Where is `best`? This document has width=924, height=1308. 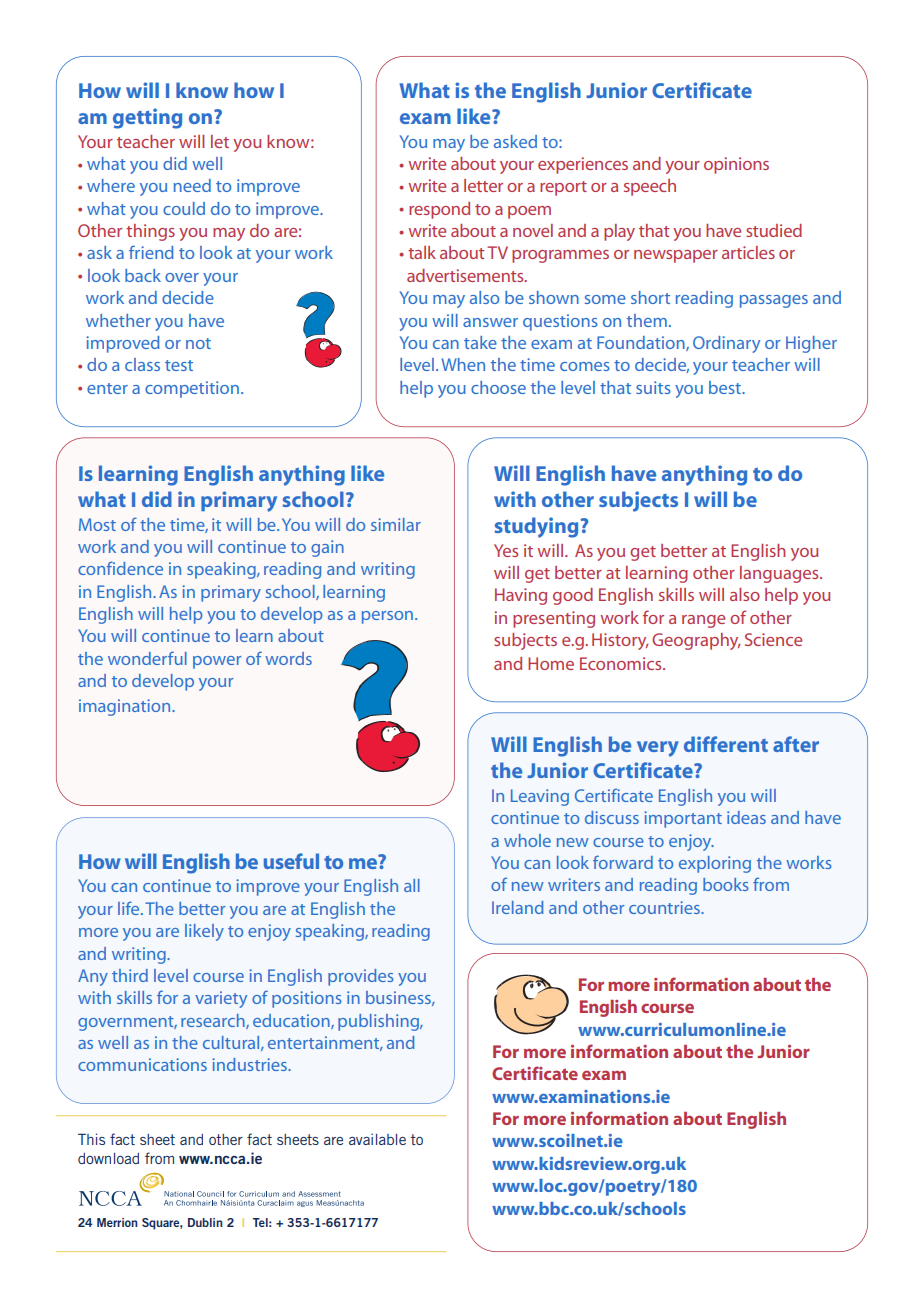 best is located at coordinates (726, 387).
